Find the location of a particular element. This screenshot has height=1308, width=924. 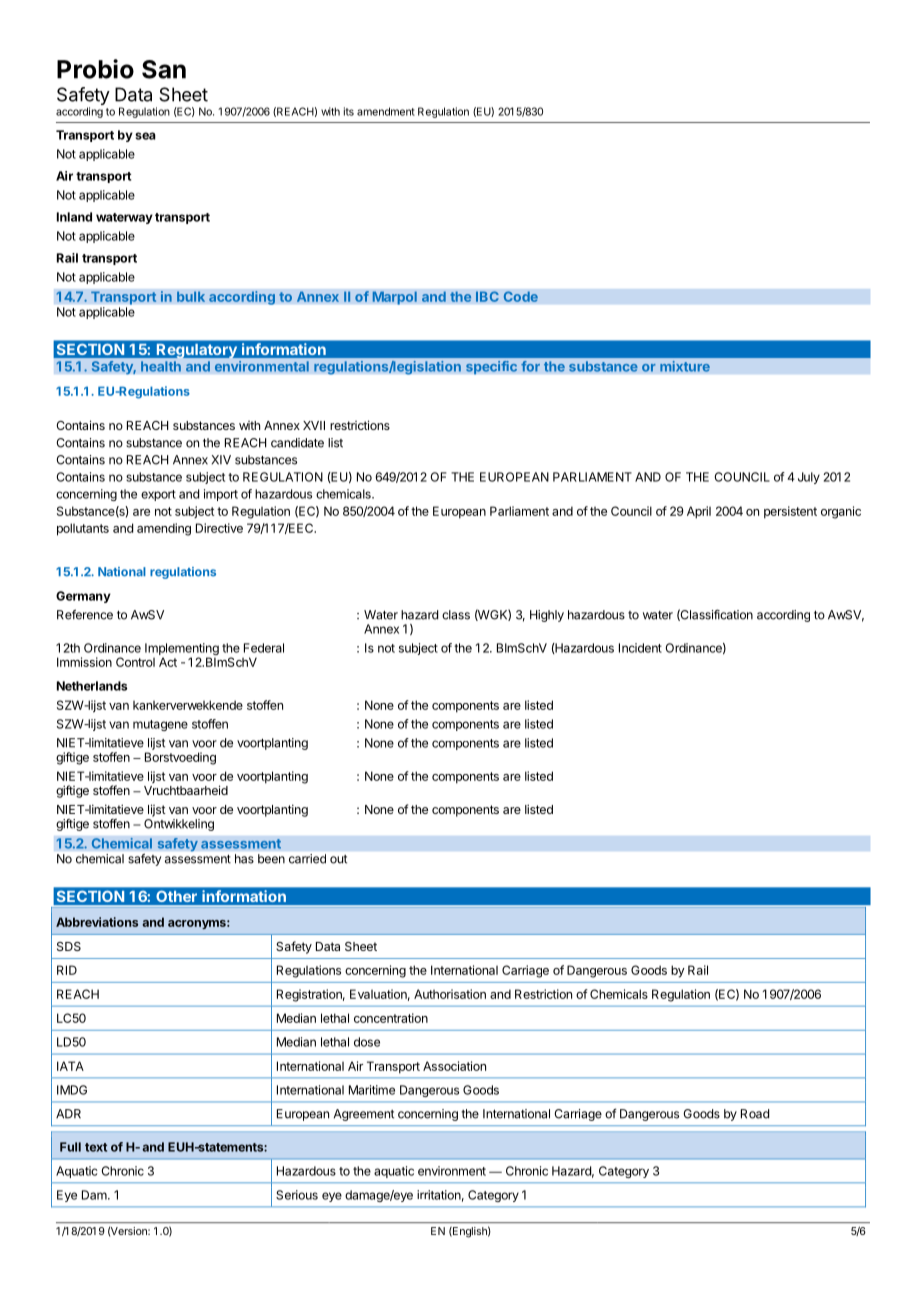

Incident is located at coordinates (640, 648).
